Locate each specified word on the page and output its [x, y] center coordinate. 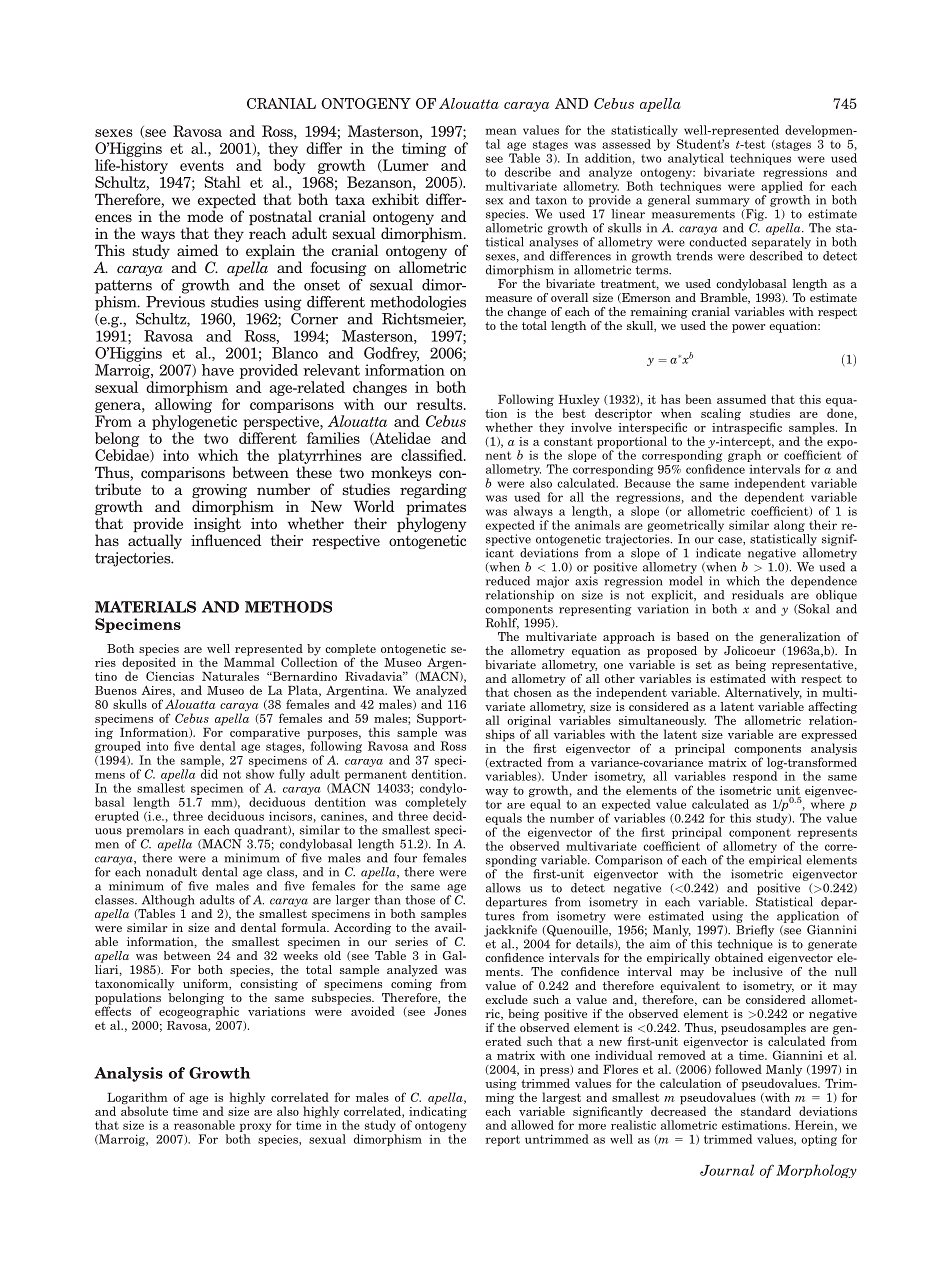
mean [501, 131]
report [503, 1140]
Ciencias [170, 676]
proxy [255, 1129]
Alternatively [763, 693]
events [202, 165]
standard [766, 1111]
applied [782, 187]
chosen [533, 692]
